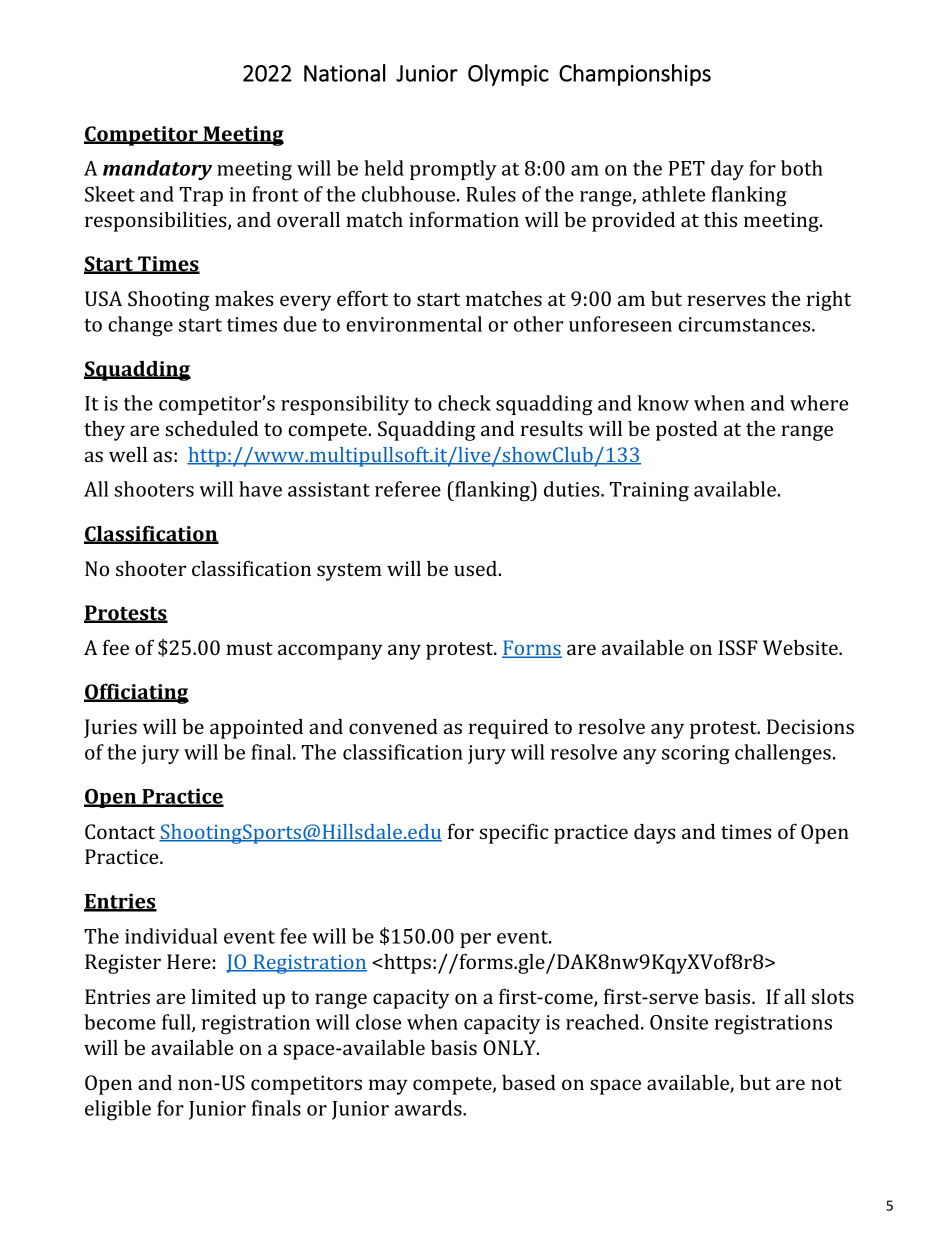 This page has width=952, height=1233. Describe the element at coordinates (249, 648) in the page. I see `must` at that location.
